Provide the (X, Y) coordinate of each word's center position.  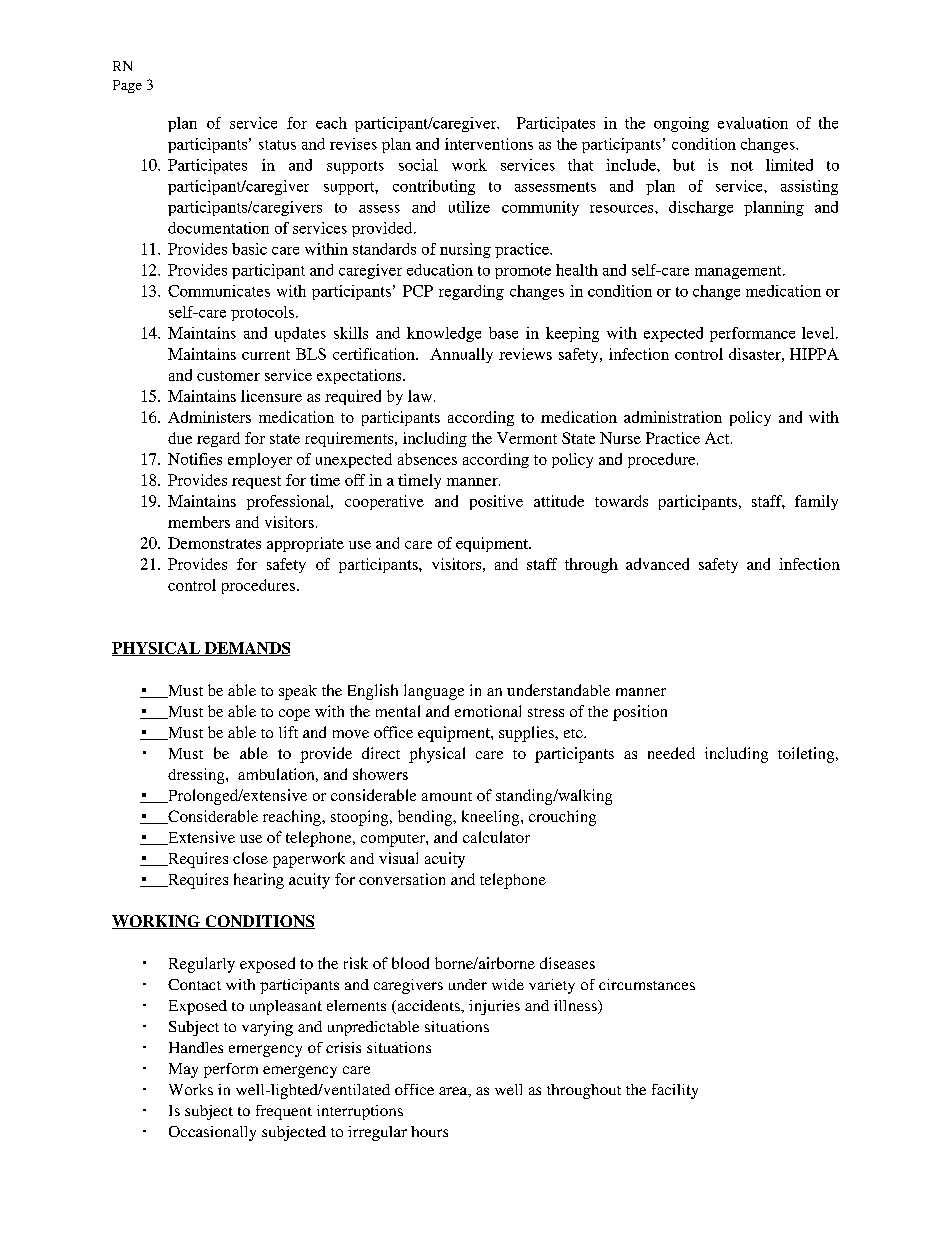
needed (671, 753)
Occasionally (212, 1133)
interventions (489, 144)
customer (228, 376)
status (277, 145)
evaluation (753, 123)
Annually (461, 355)
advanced (657, 564)
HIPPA (814, 354)
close (250, 858)
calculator (496, 837)
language (434, 692)
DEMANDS (246, 649)
